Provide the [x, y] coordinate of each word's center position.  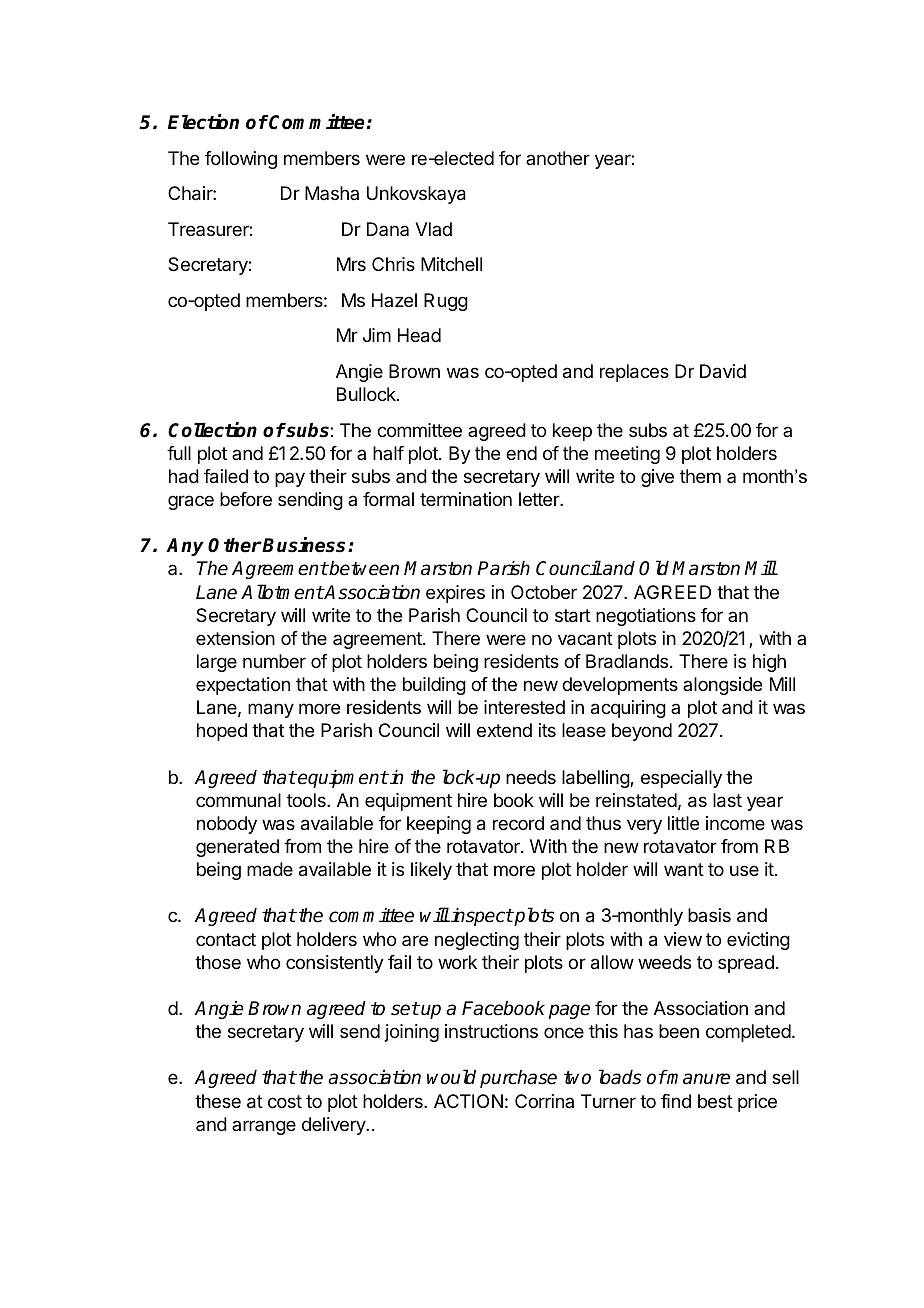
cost [285, 1101]
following [241, 160]
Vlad [433, 229]
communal [238, 800]
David [723, 371]
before [246, 499]
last [727, 800]
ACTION [468, 1101]
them [700, 476]
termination [466, 499]
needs [531, 777]
